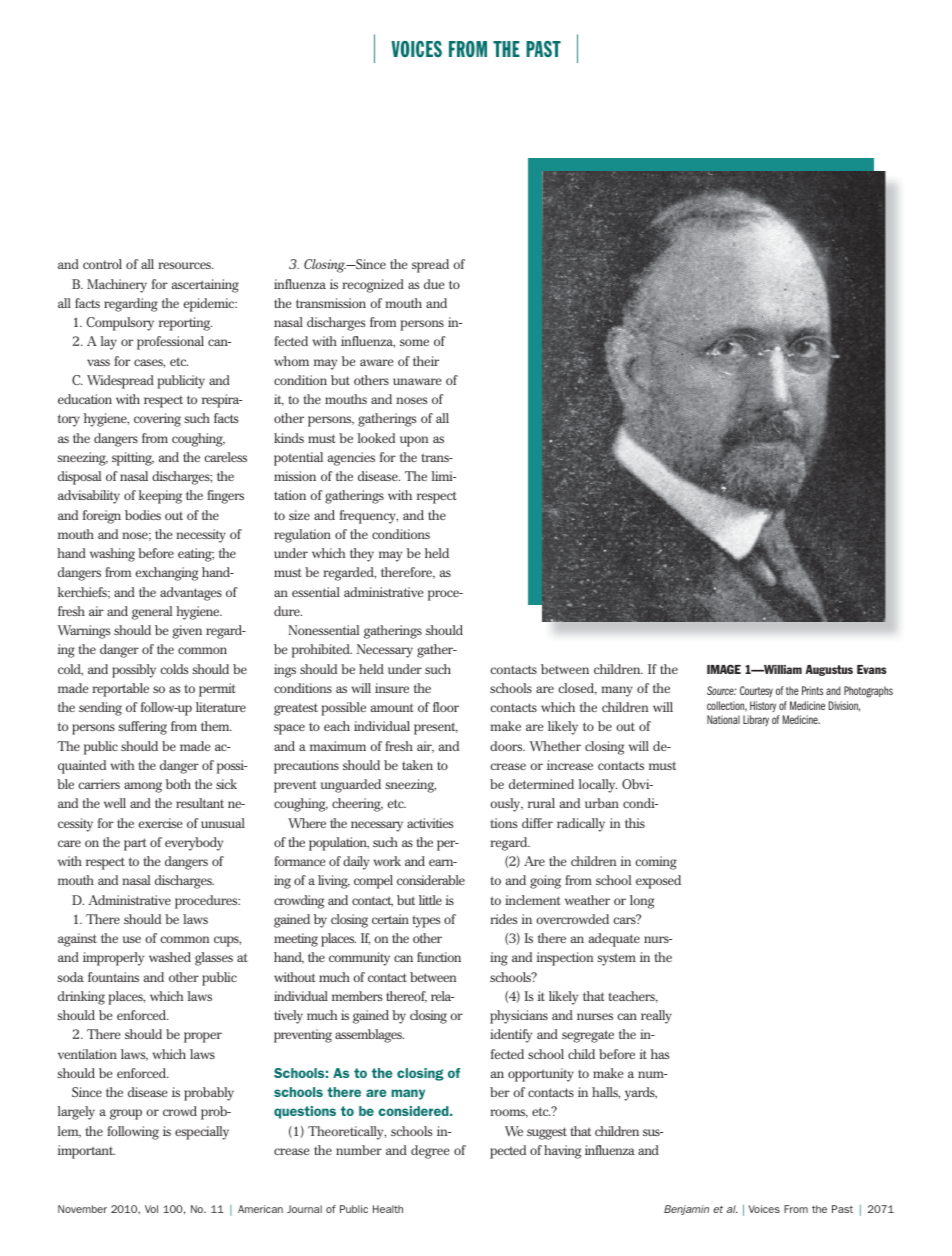  What do you see at coordinates (167, 574) in the page?
I see `exchanging` at bounding box center [167, 574].
